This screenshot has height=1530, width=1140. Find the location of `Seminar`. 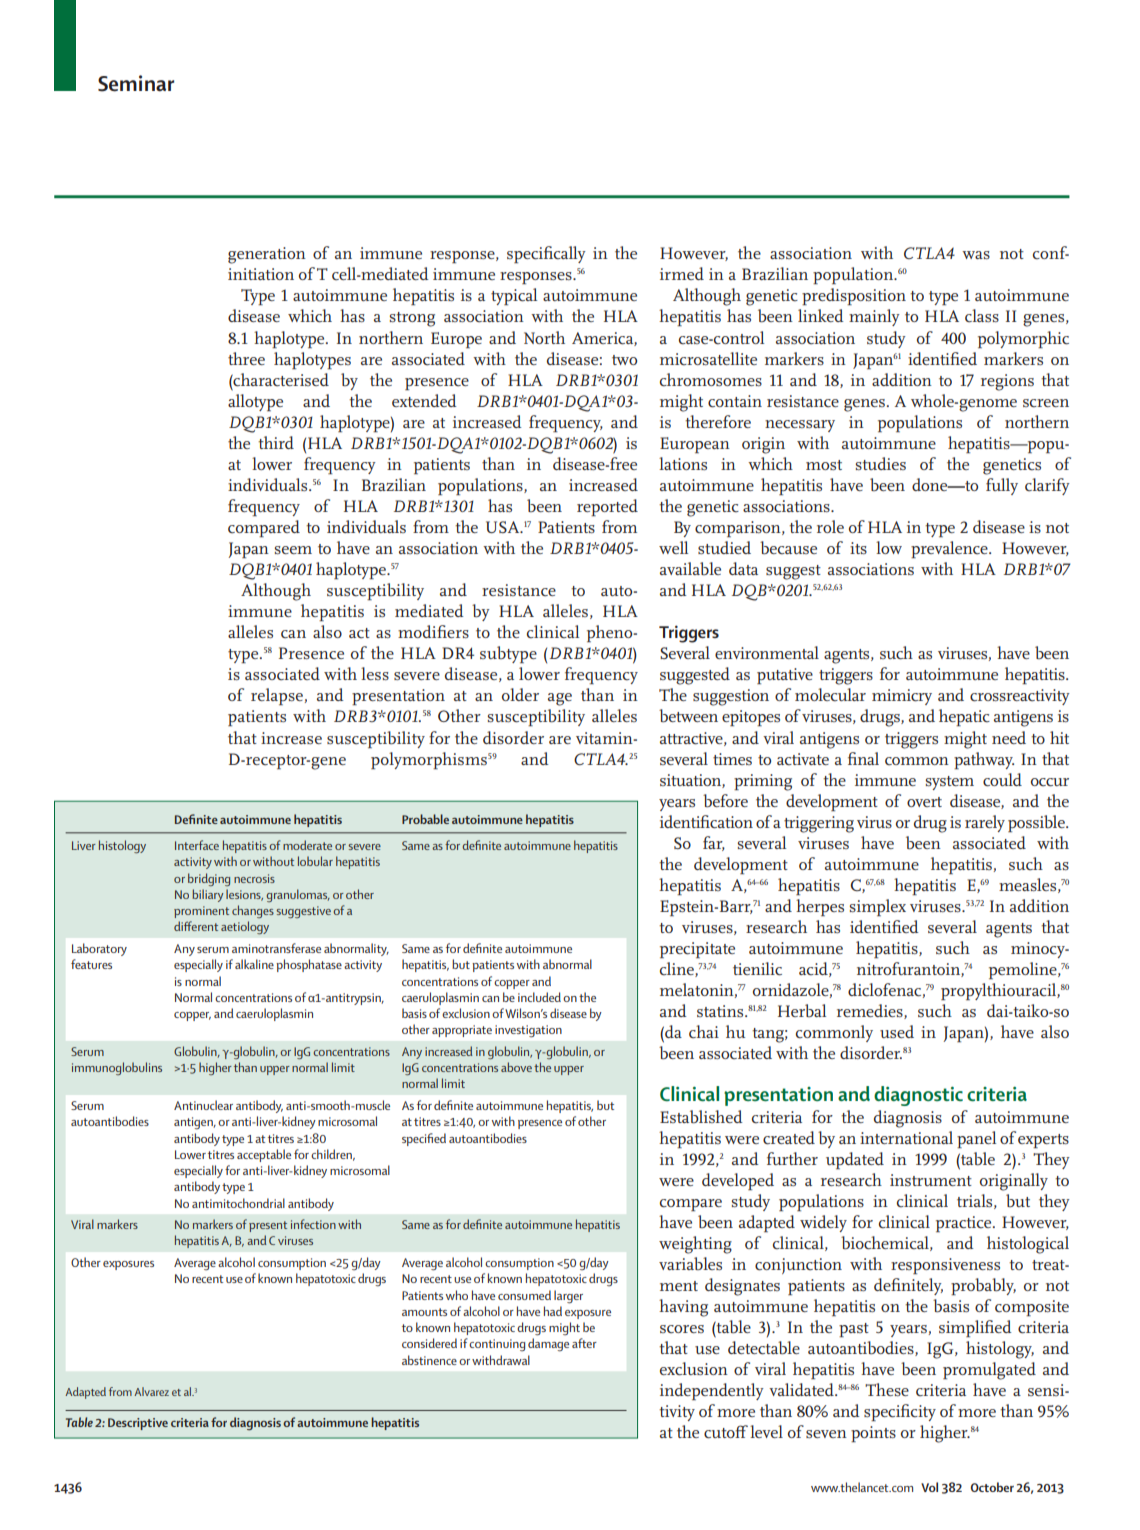

Seminar is located at coordinates (136, 83).
